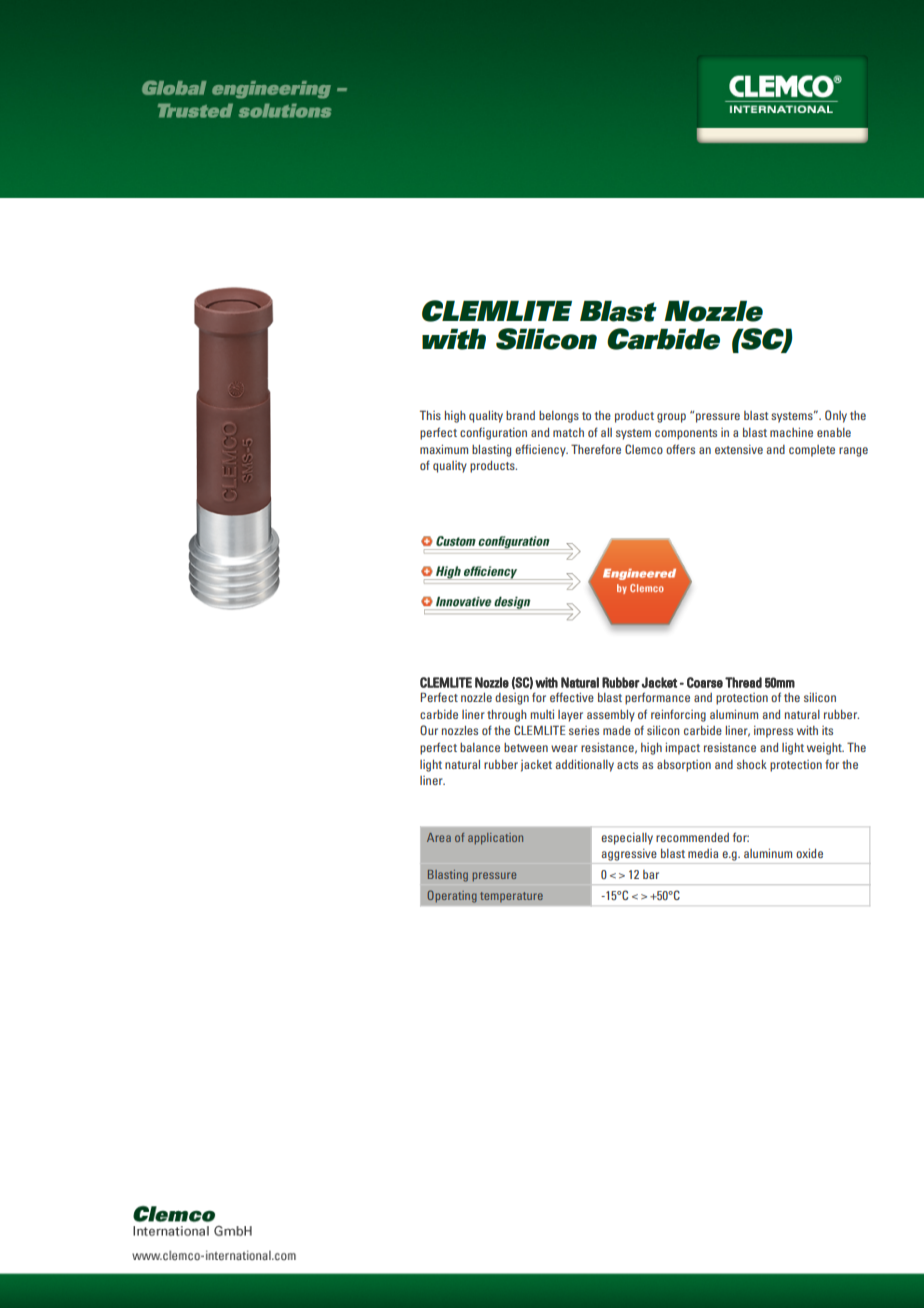 The height and width of the document is (1308, 924). Describe the element at coordinates (743, 682) in the document. I see `Thread` at that location.
